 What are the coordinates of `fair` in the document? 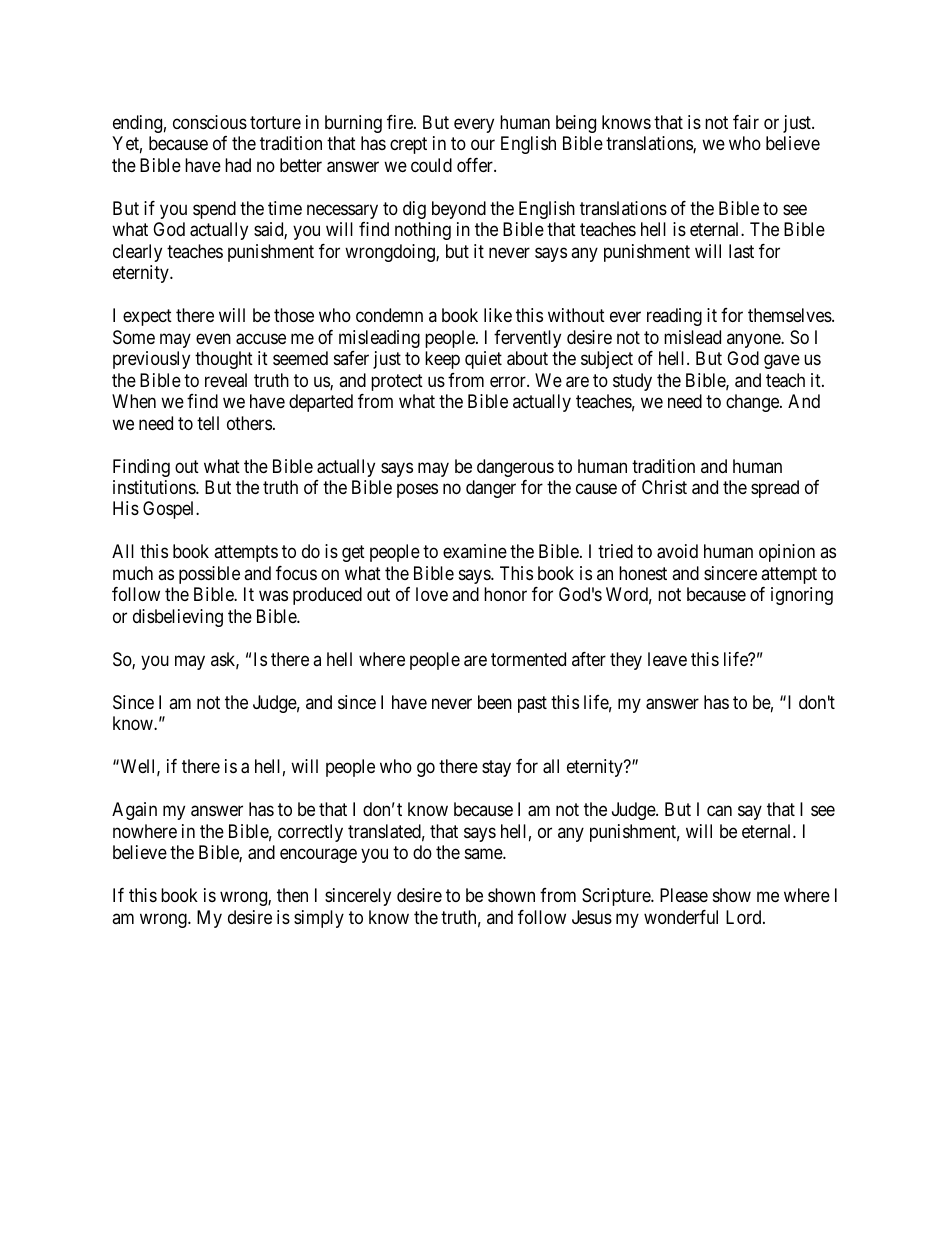 It's located at (746, 122).
